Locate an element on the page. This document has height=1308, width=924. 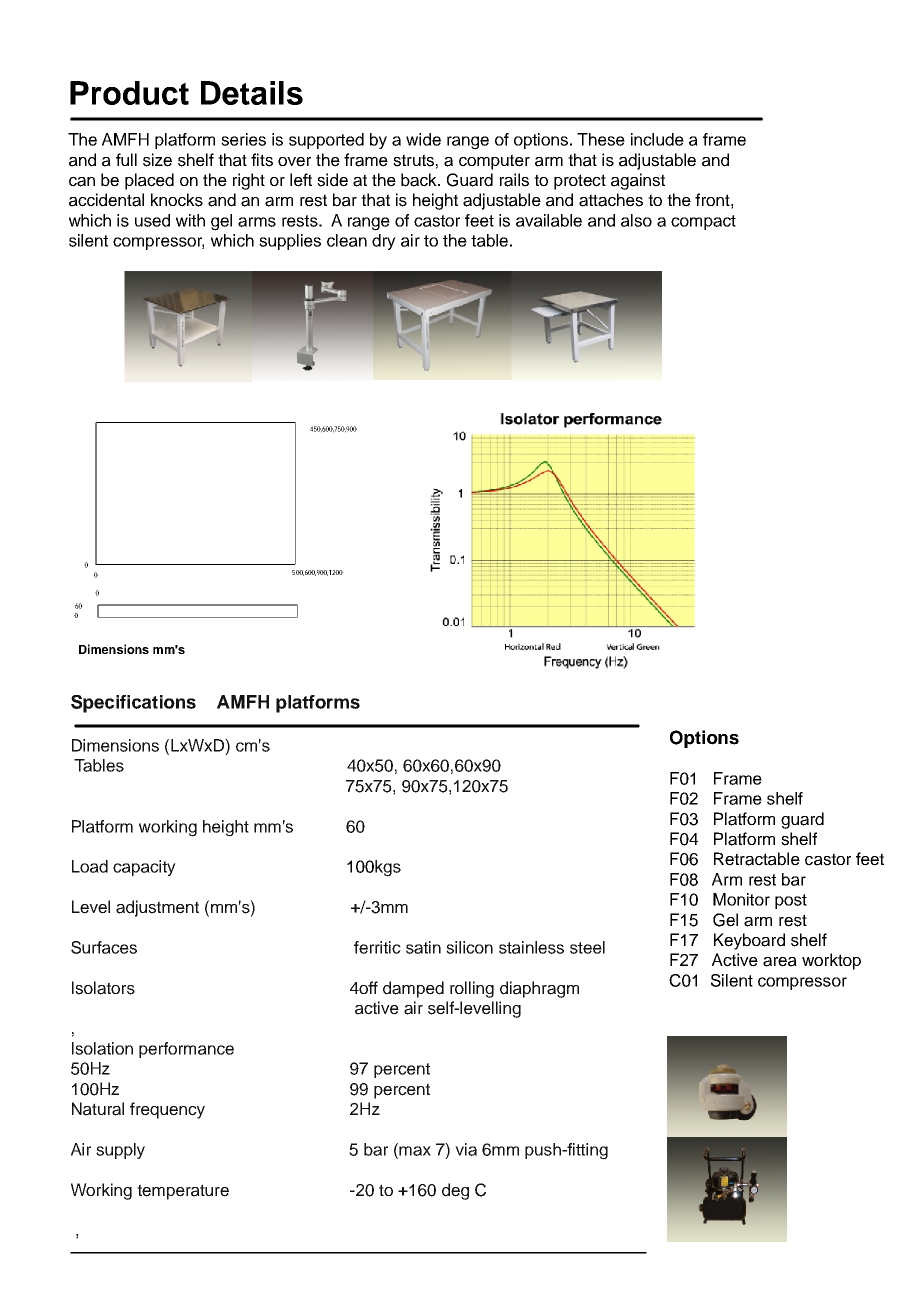
via is located at coordinates (466, 1149).
